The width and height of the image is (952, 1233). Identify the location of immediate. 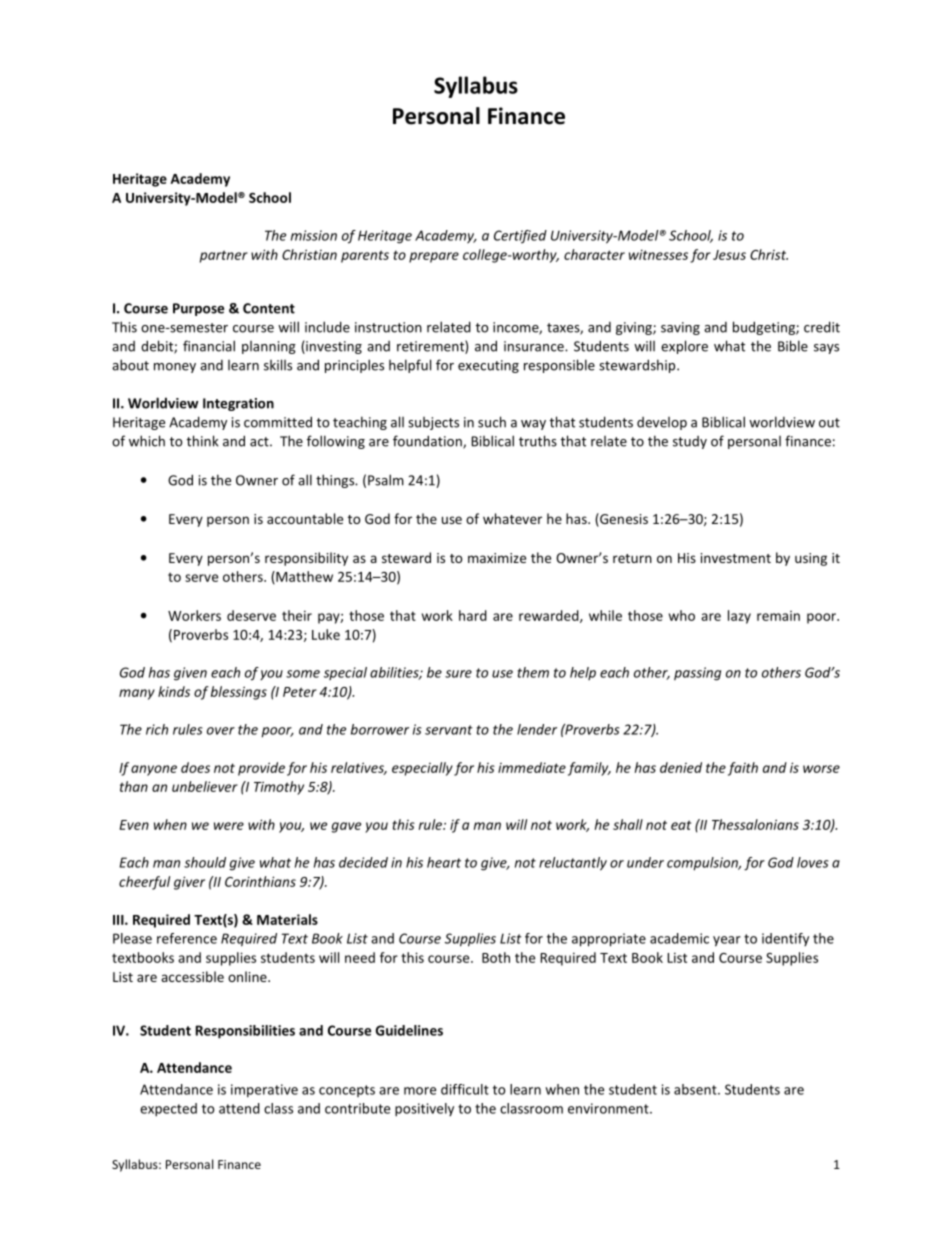
(532, 767).
